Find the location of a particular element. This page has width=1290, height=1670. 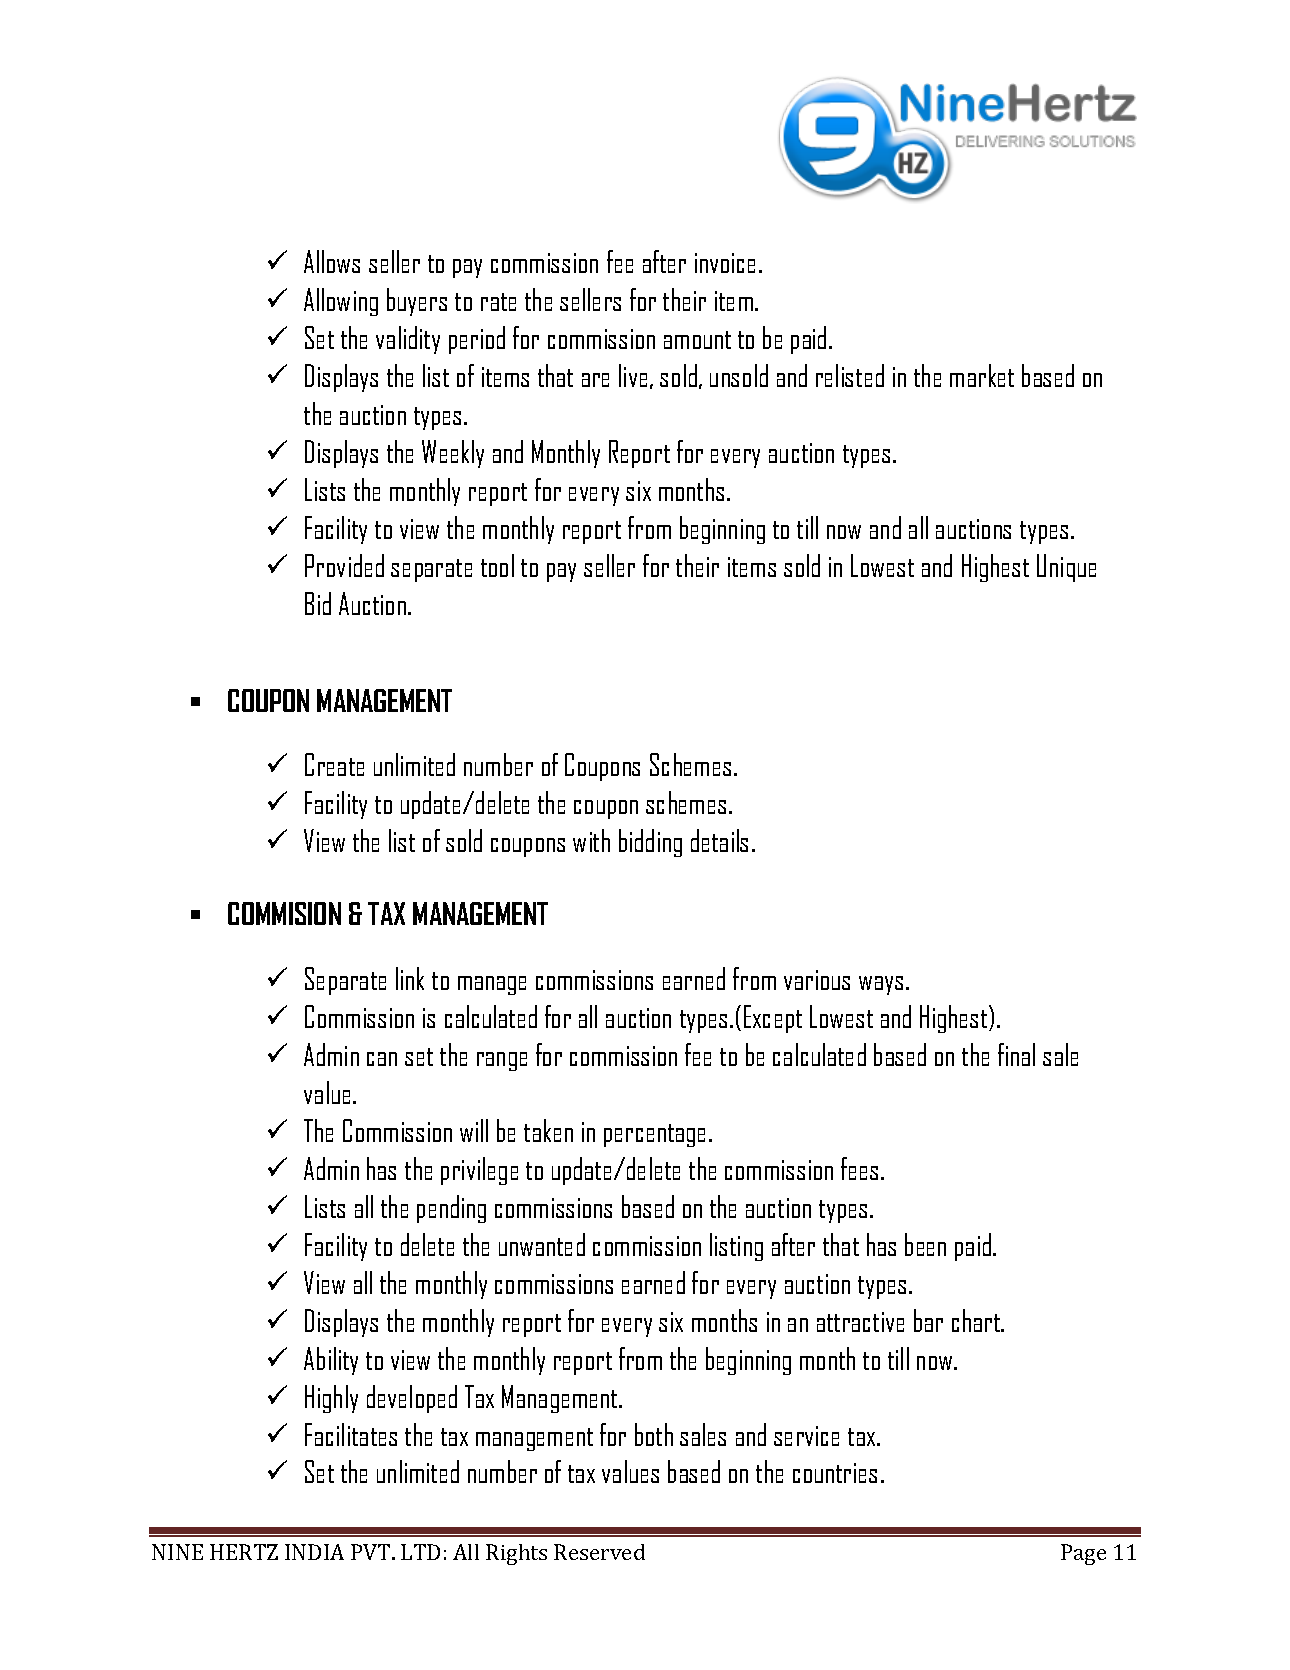

percentage is located at coordinates (654, 1135).
